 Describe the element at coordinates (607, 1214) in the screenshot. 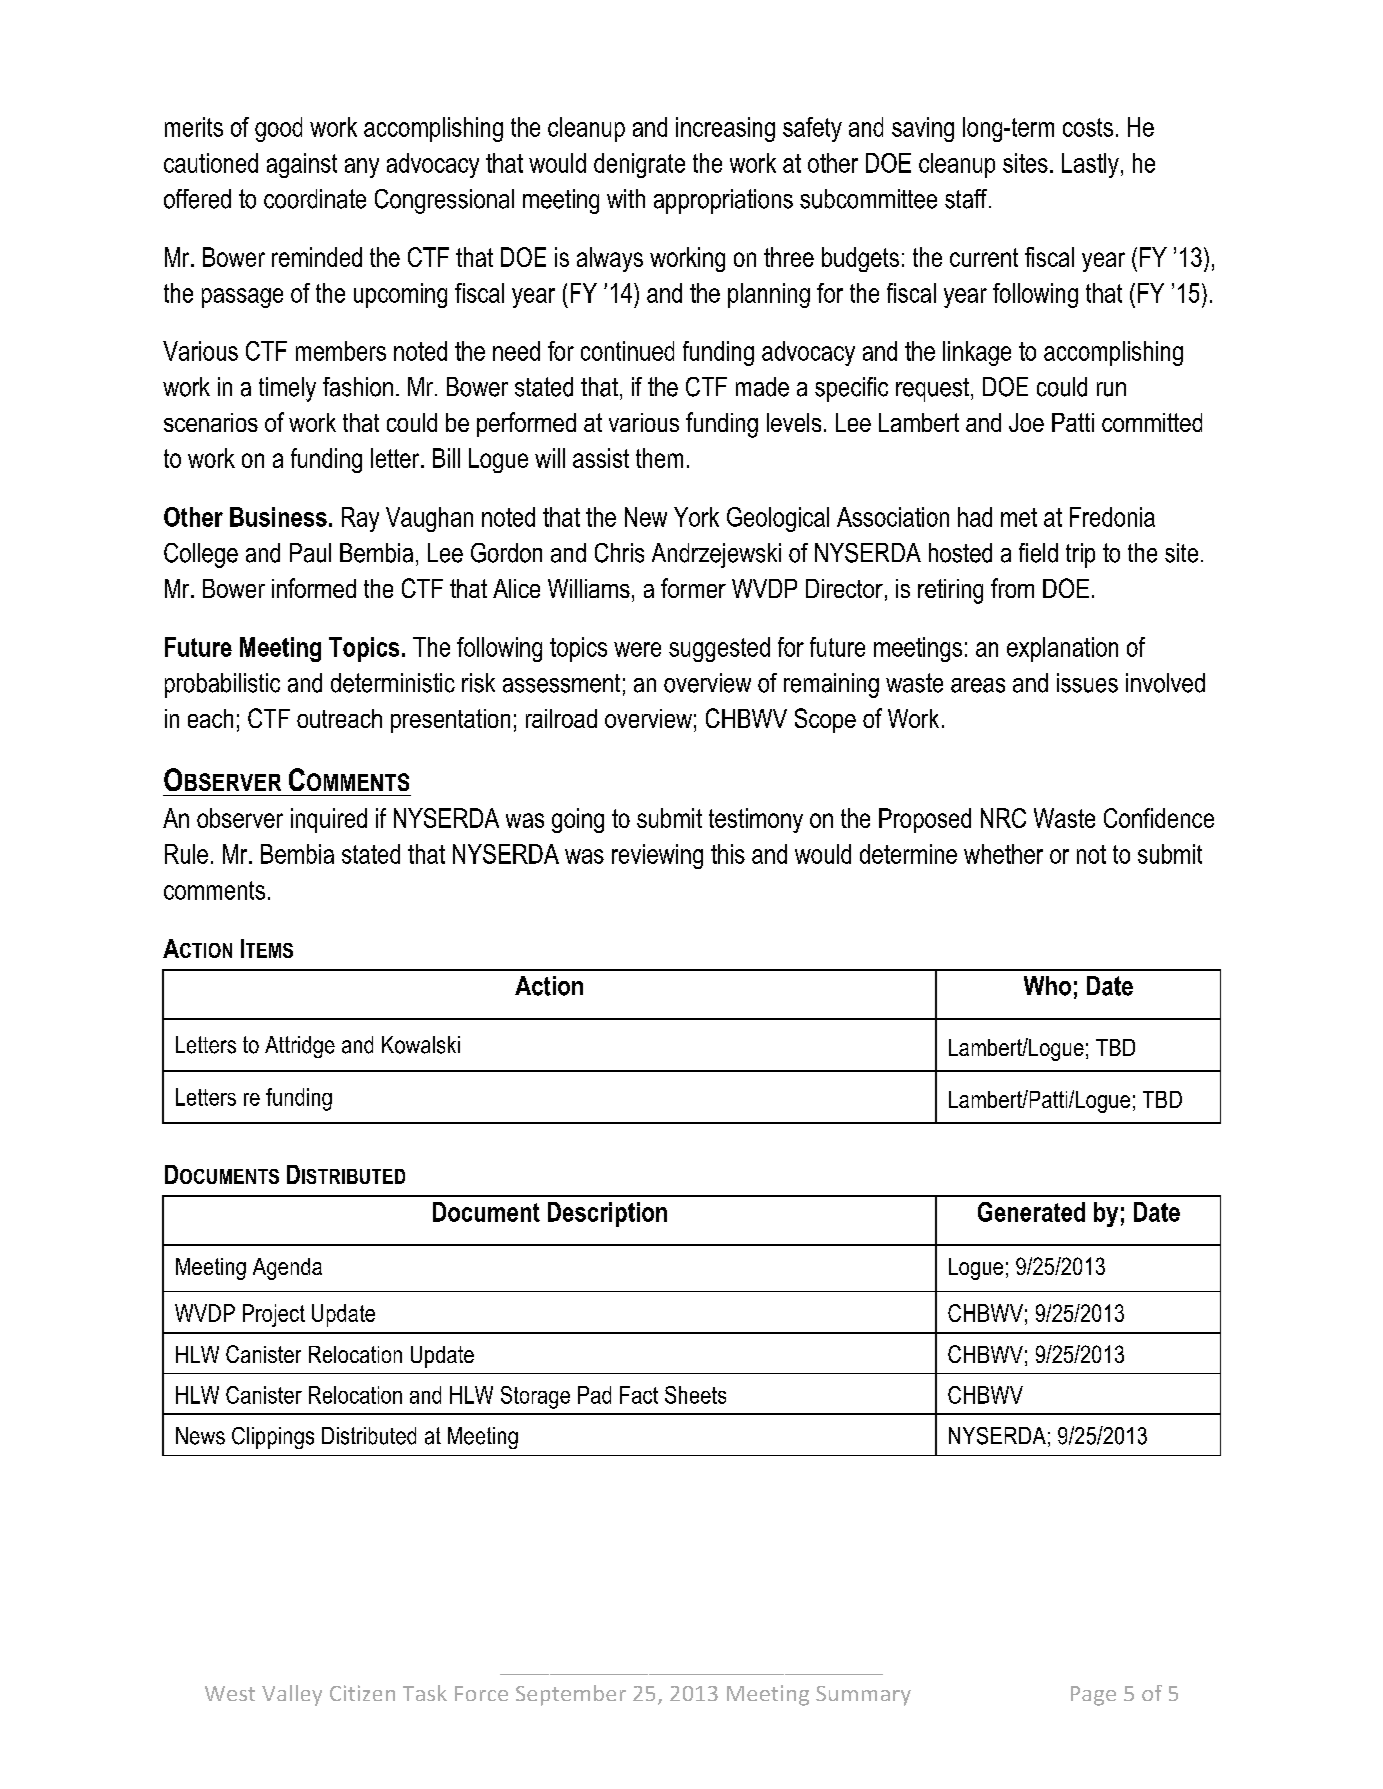

I see `Description` at that location.
